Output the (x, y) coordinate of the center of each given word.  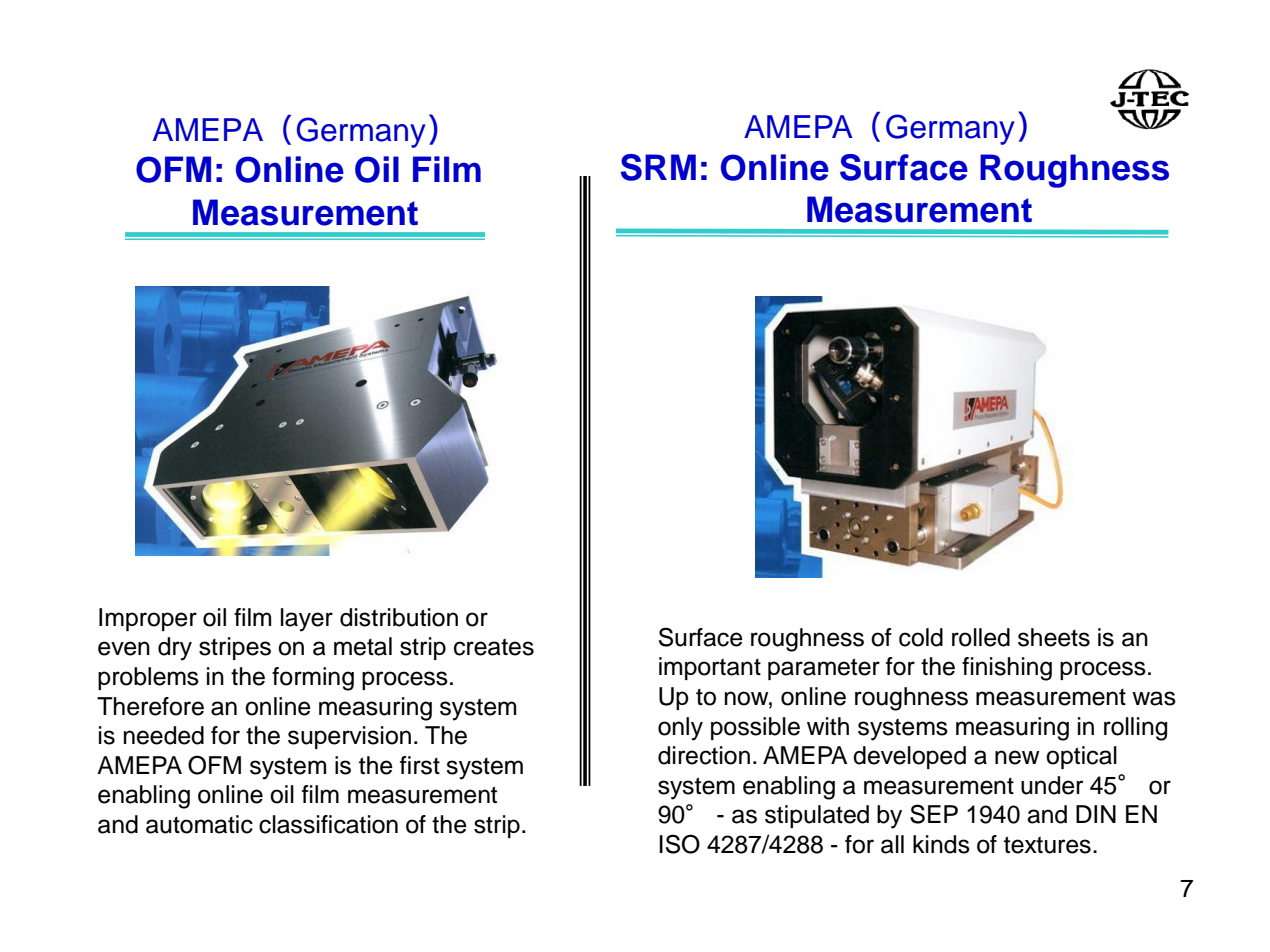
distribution (399, 617)
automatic (199, 824)
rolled (981, 637)
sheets (1054, 637)
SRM (658, 167)
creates (494, 647)
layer (307, 620)
